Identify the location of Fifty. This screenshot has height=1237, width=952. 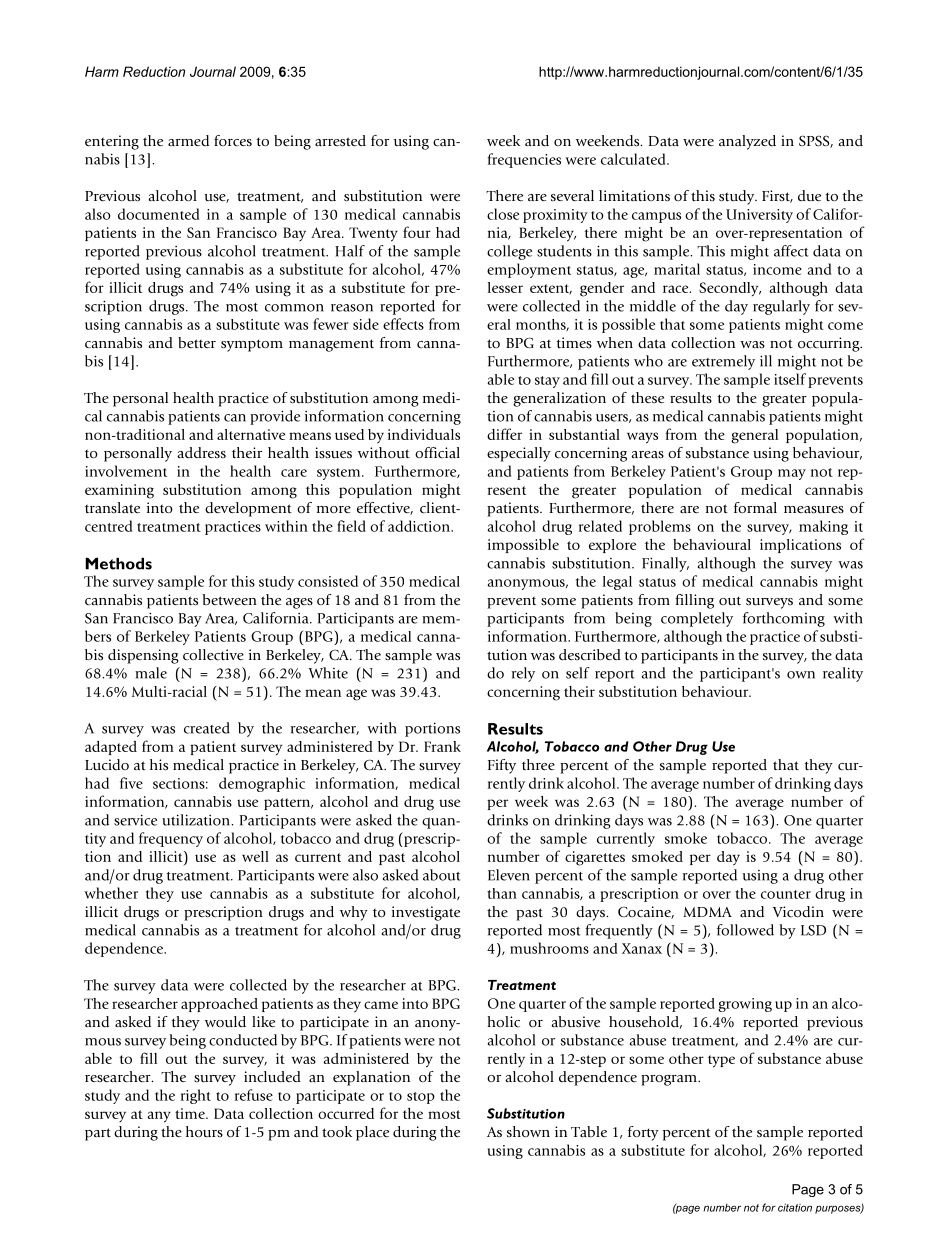
(502, 766).
